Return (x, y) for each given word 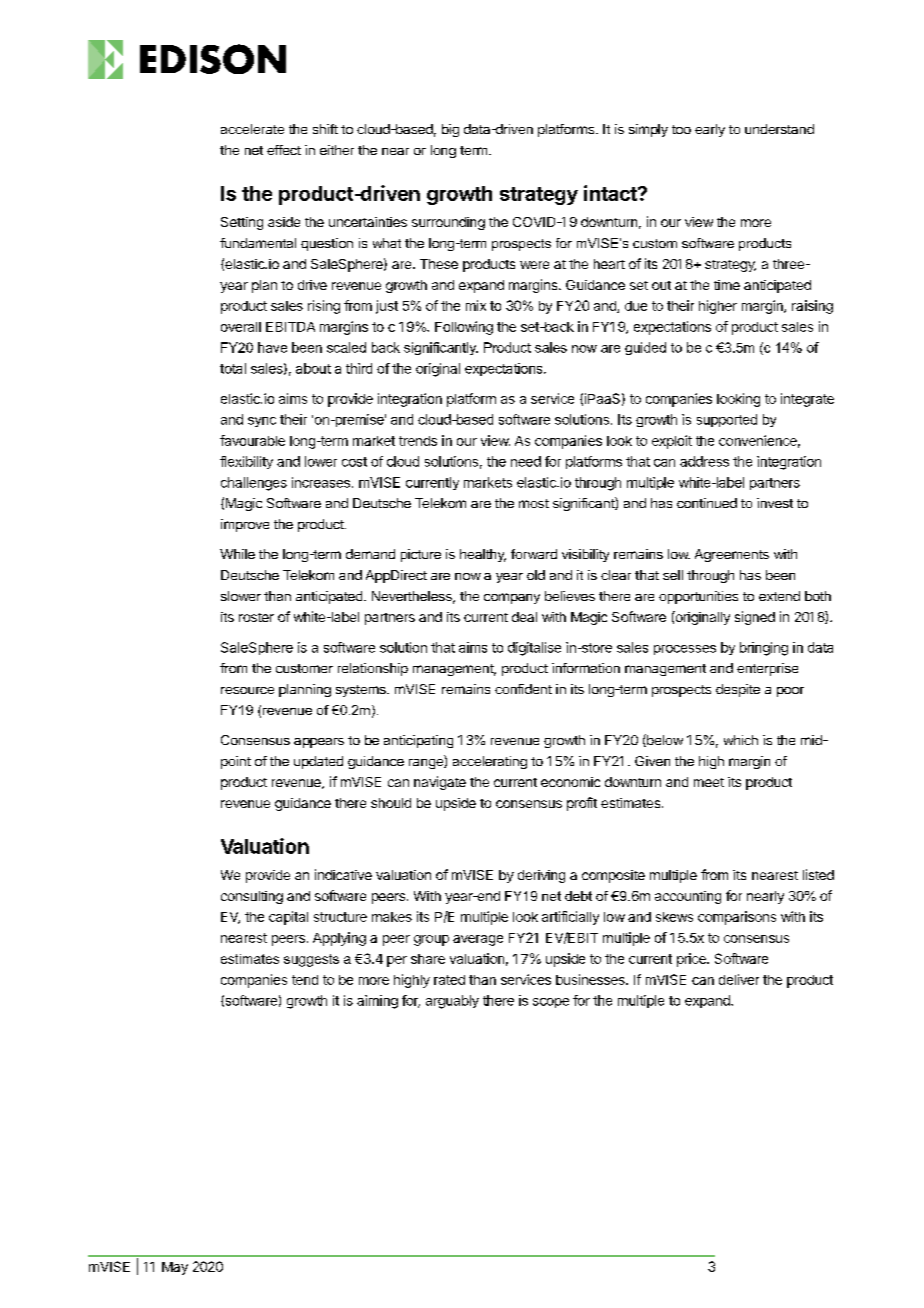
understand (779, 129)
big (450, 130)
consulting (252, 897)
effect (284, 150)
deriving (541, 876)
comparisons (737, 918)
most (534, 503)
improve (245, 525)
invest (775, 503)
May (175, 1268)
